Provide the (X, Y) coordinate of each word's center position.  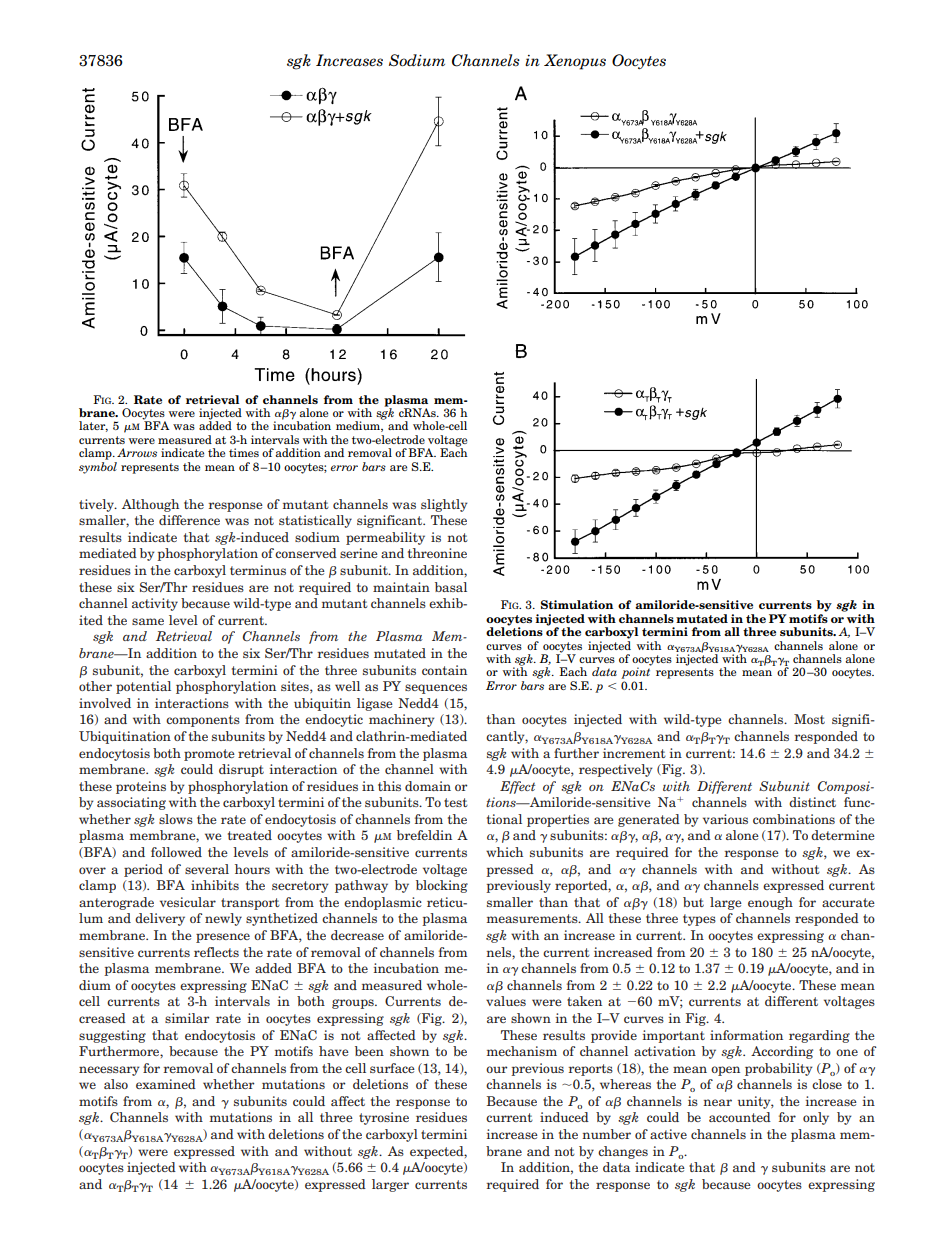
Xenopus (575, 62)
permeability (385, 538)
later (93, 426)
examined (166, 1084)
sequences (436, 689)
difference (189, 520)
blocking (442, 886)
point (635, 673)
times (244, 452)
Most (809, 719)
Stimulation (577, 604)
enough (770, 903)
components (203, 721)
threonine (437, 553)
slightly (444, 505)
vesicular (188, 902)
